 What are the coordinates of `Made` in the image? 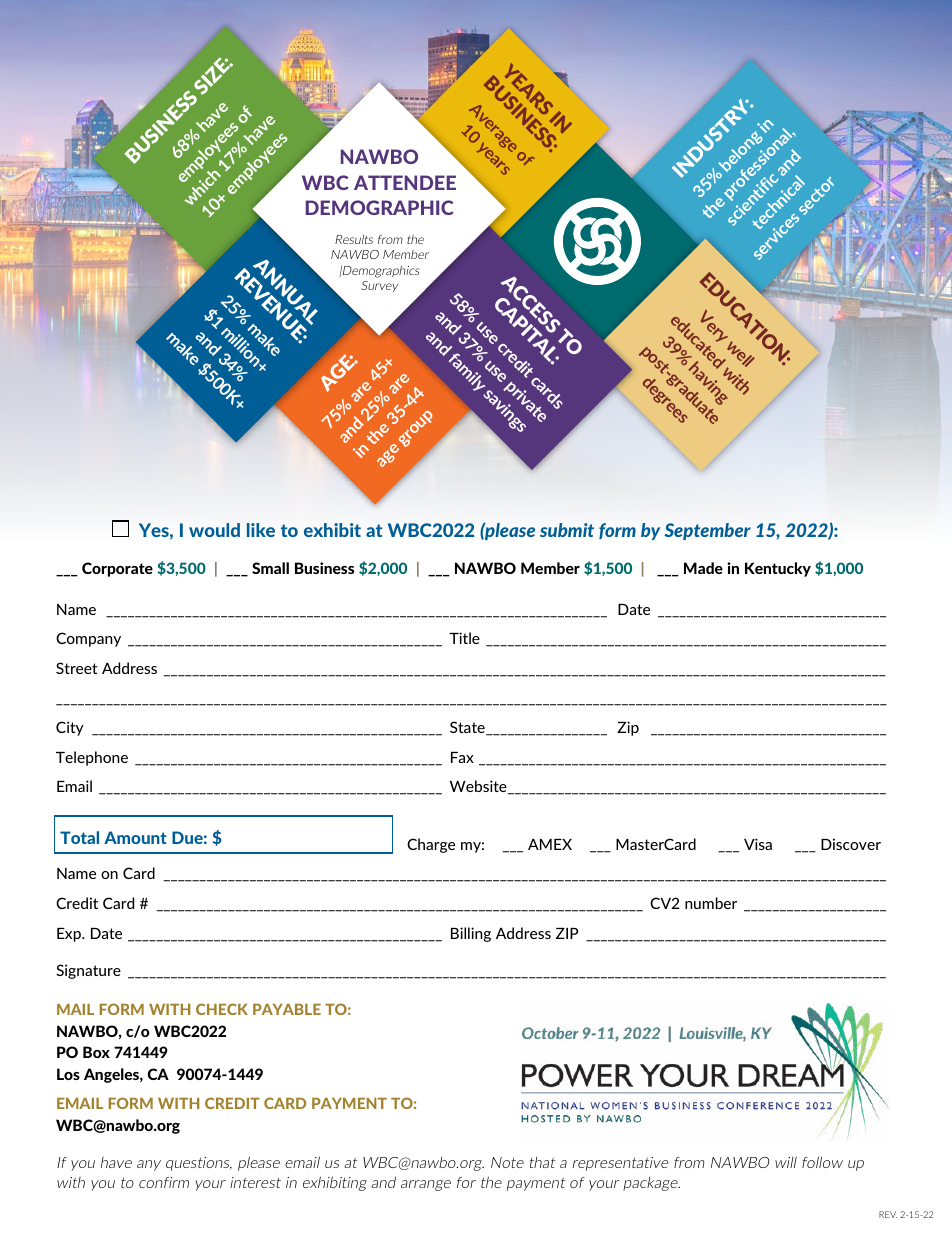 It's located at (703, 568).
